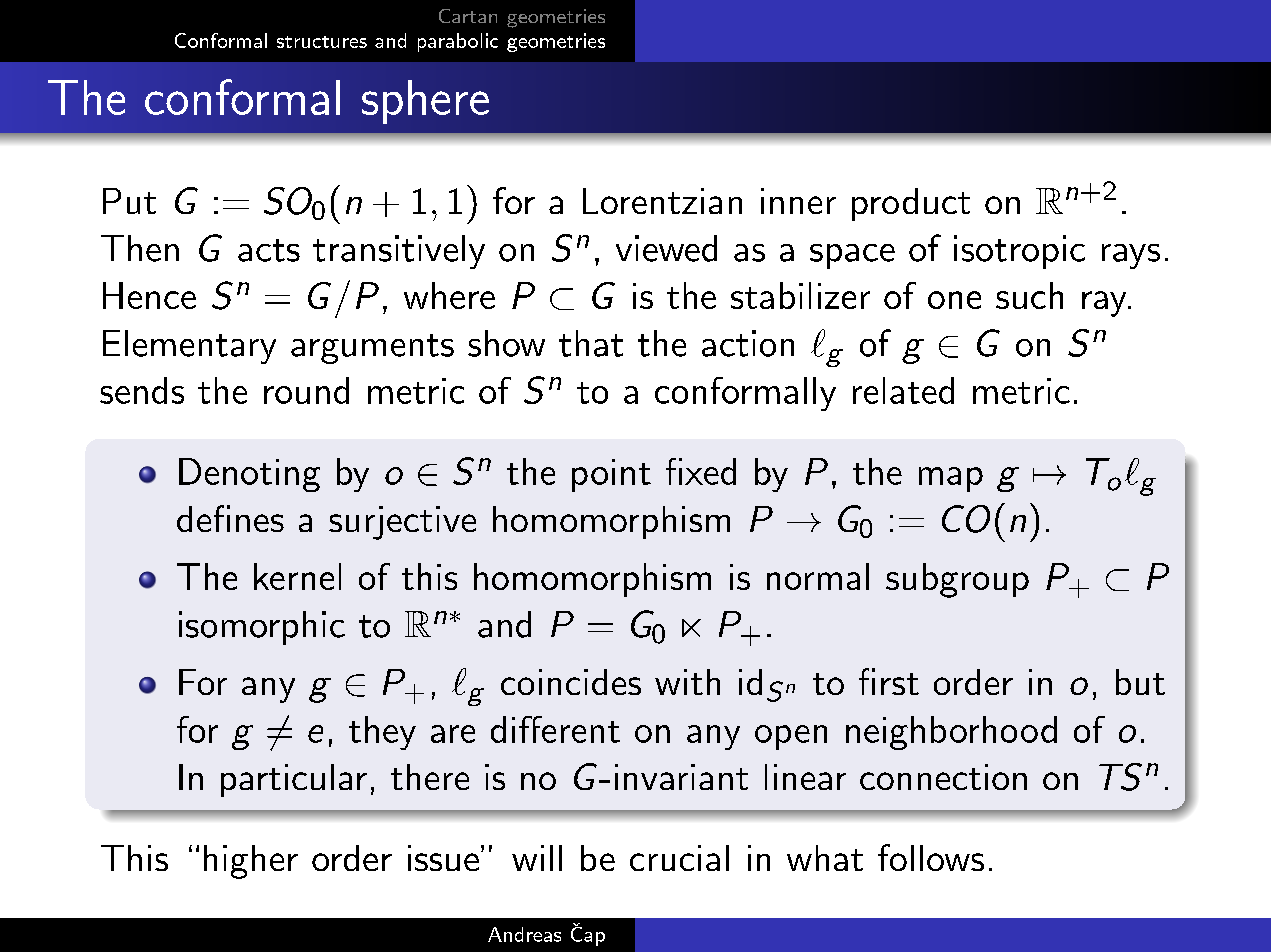 This screenshot has width=1271, height=952. I want to click on map, so click(951, 479).
